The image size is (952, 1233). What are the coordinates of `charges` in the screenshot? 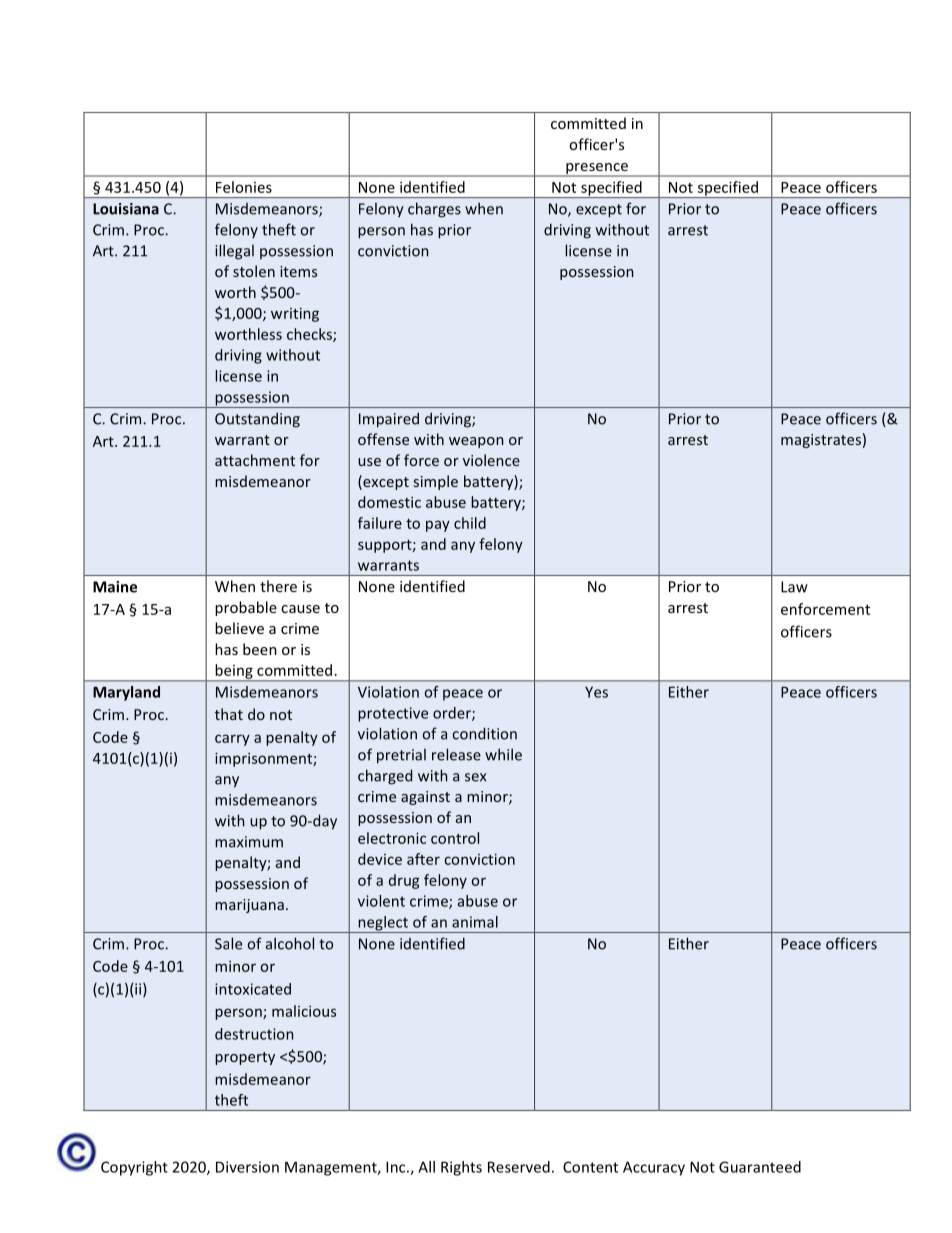 It's located at (434, 210).
